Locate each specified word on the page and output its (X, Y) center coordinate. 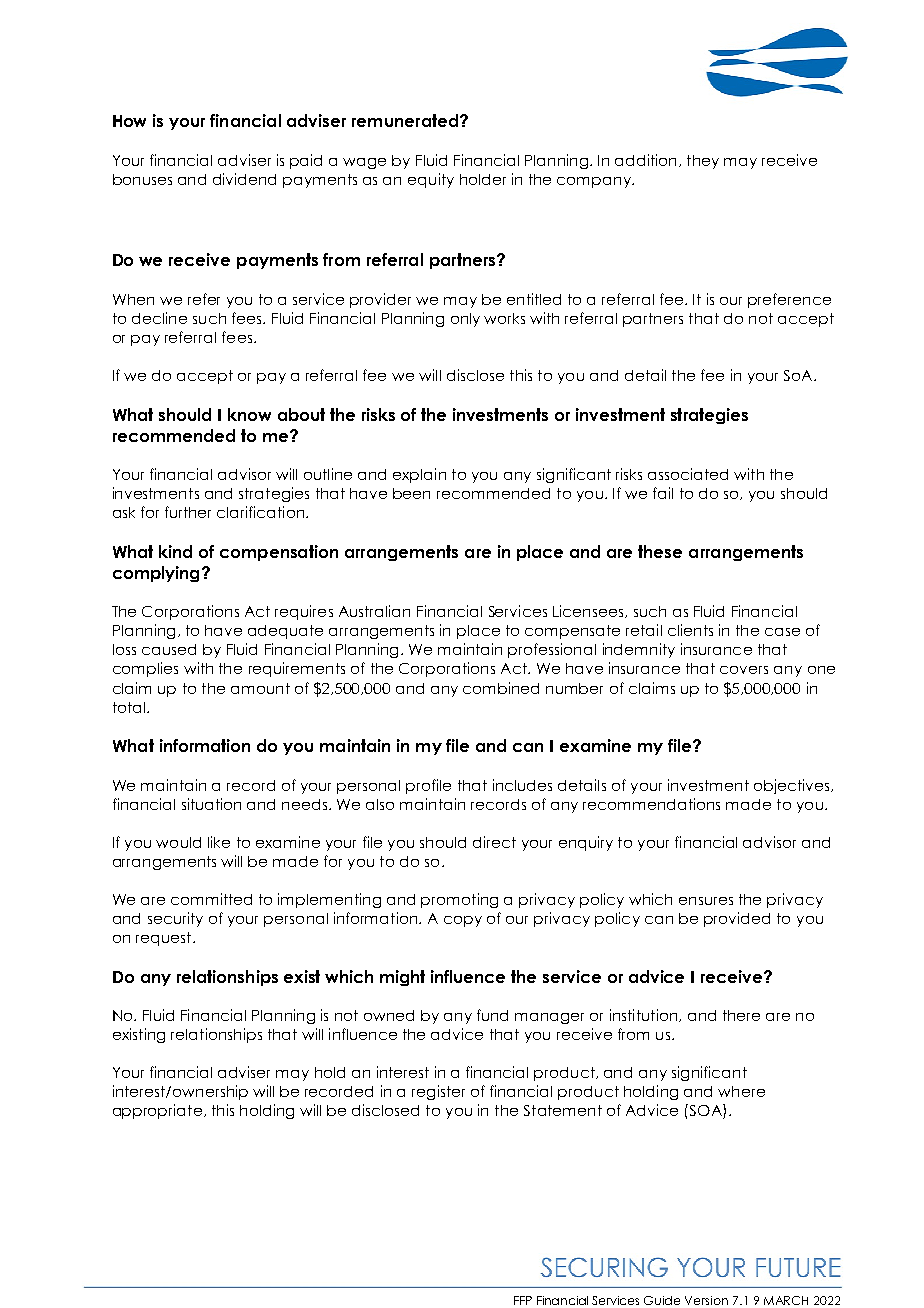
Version (706, 1300)
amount (260, 688)
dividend (244, 179)
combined (501, 688)
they (703, 162)
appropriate (157, 1111)
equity (431, 180)
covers (744, 670)
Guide (662, 1300)
